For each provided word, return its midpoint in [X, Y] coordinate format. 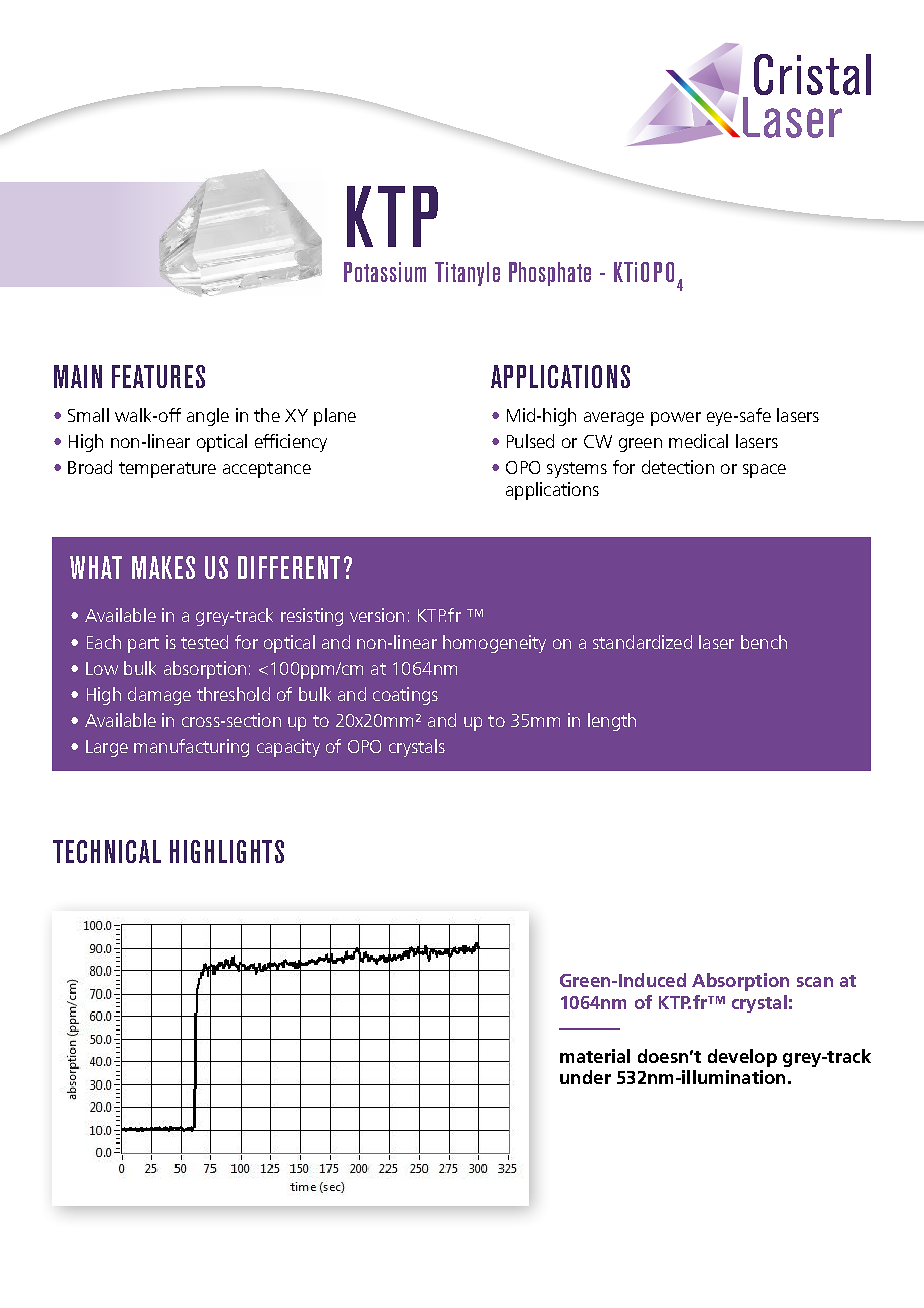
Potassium [385, 272]
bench [764, 642]
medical [698, 441]
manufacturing [191, 748]
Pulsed [530, 441]
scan [815, 982]
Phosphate [550, 274]
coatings [405, 696]
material [595, 1056]
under [585, 1077]
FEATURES [158, 376]
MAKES [163, 567]
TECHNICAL [107, 851]
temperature [167, 470]
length [612, 722]
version [377, 615]
